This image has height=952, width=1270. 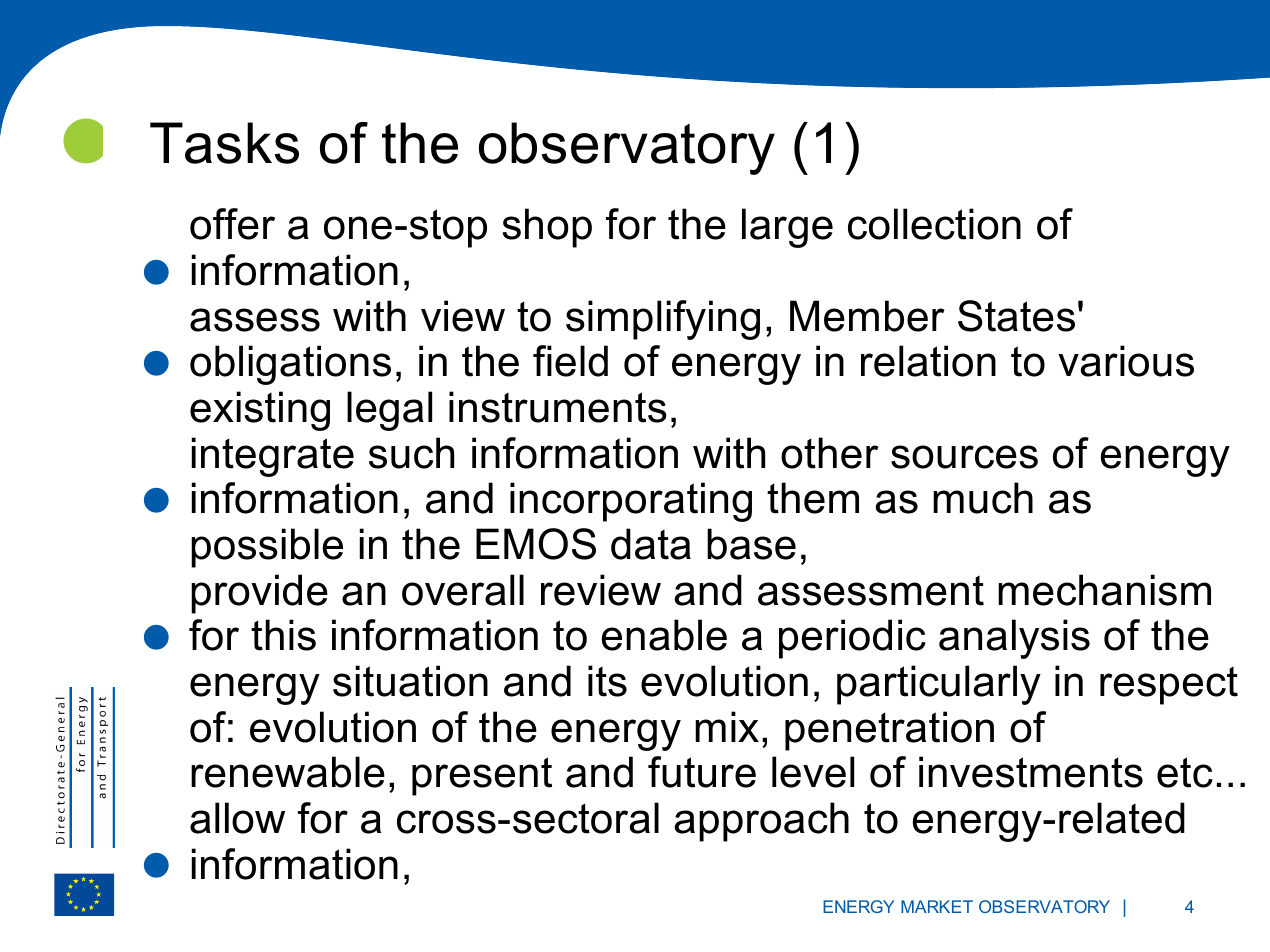 What do you see at coordinates (983, 498) in the image?
I see `much` at bounding box center [983, 498].
